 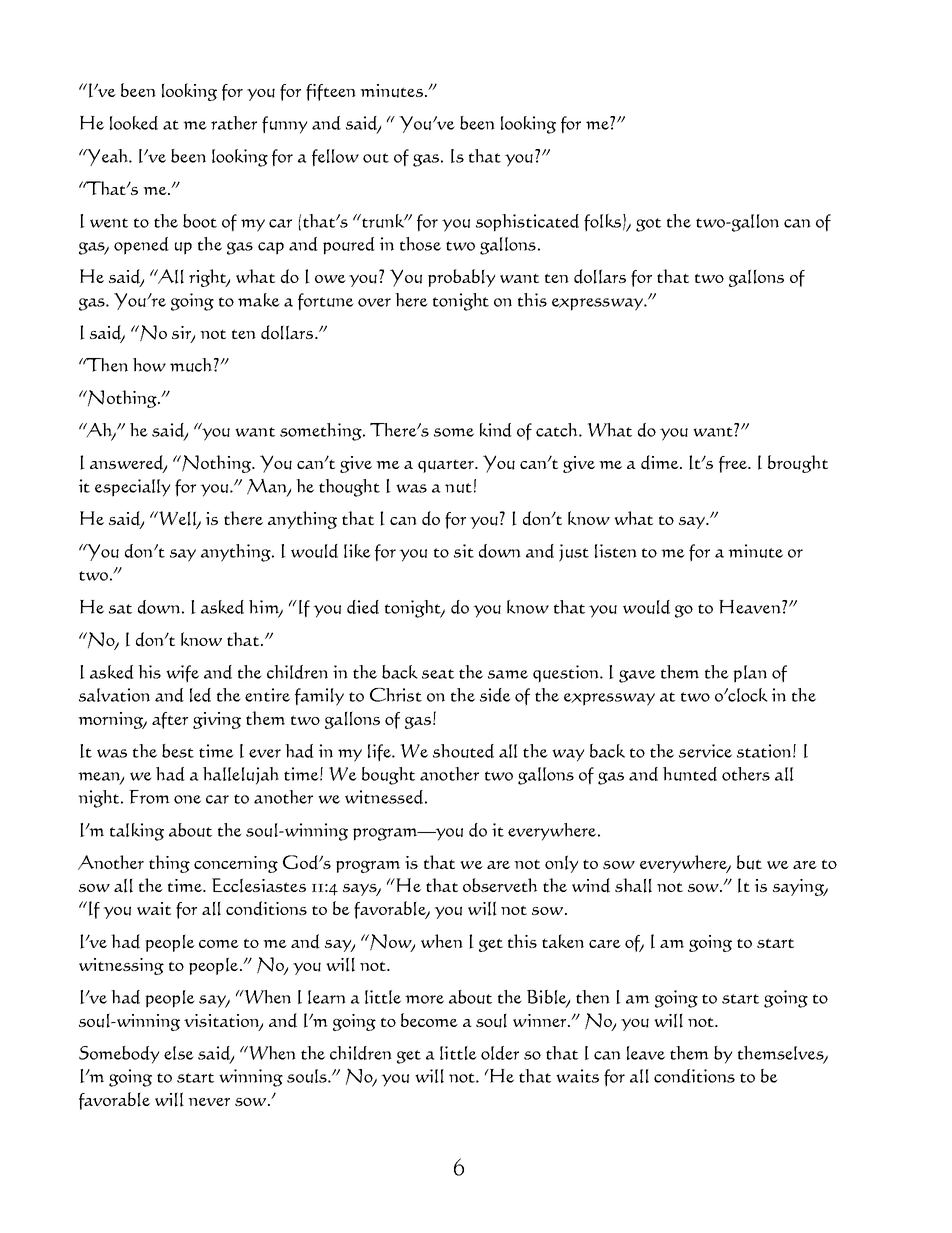 What do you see at coordinates (120, 609) in the screenshot?
I see `sat` at bounding box center [120, 609].
